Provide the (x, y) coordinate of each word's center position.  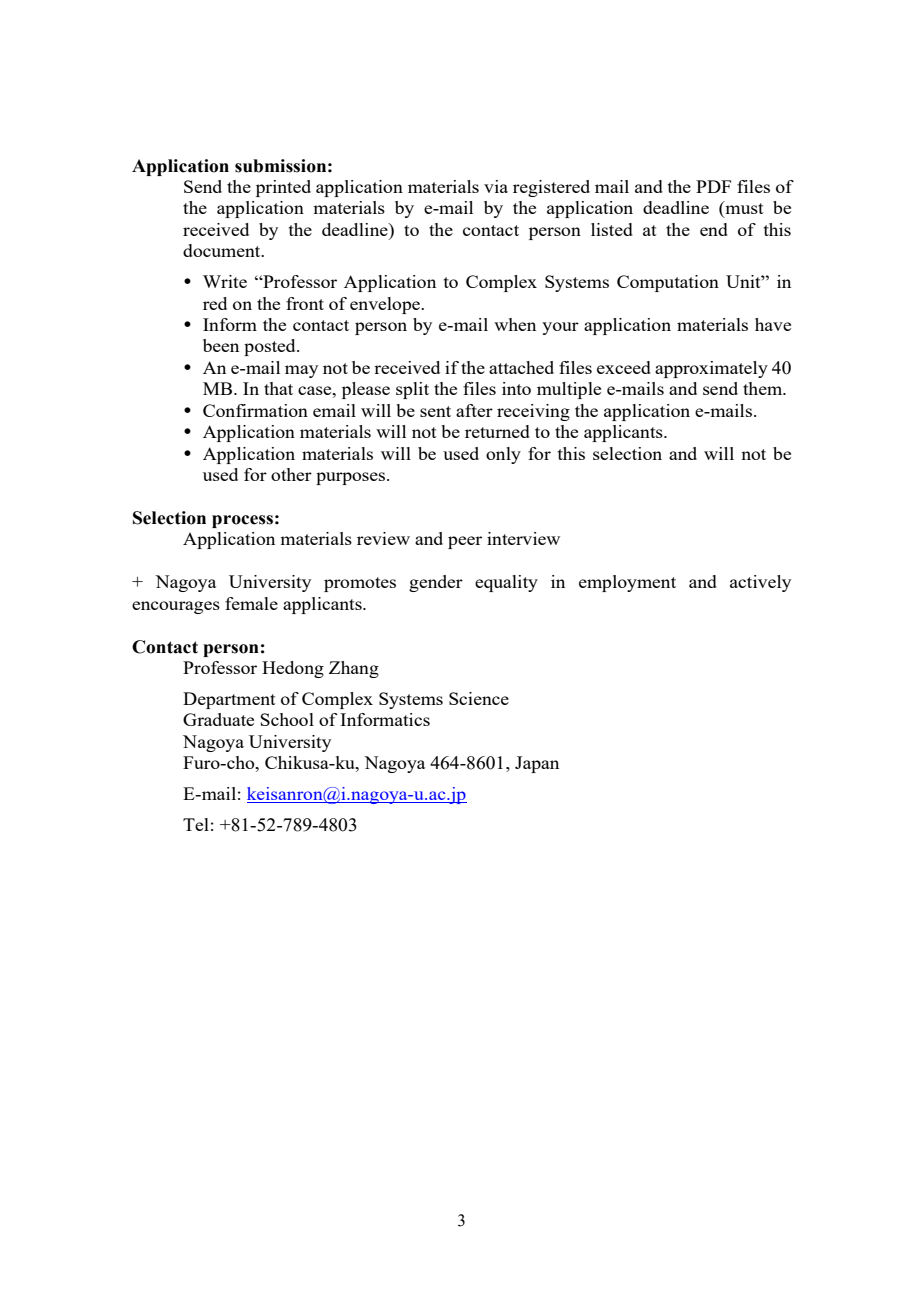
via (496, 186)
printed (283, 188)
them (764, 388)
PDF (713, 186)
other (291, 474)
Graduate (218, 719)
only (503, 455)
